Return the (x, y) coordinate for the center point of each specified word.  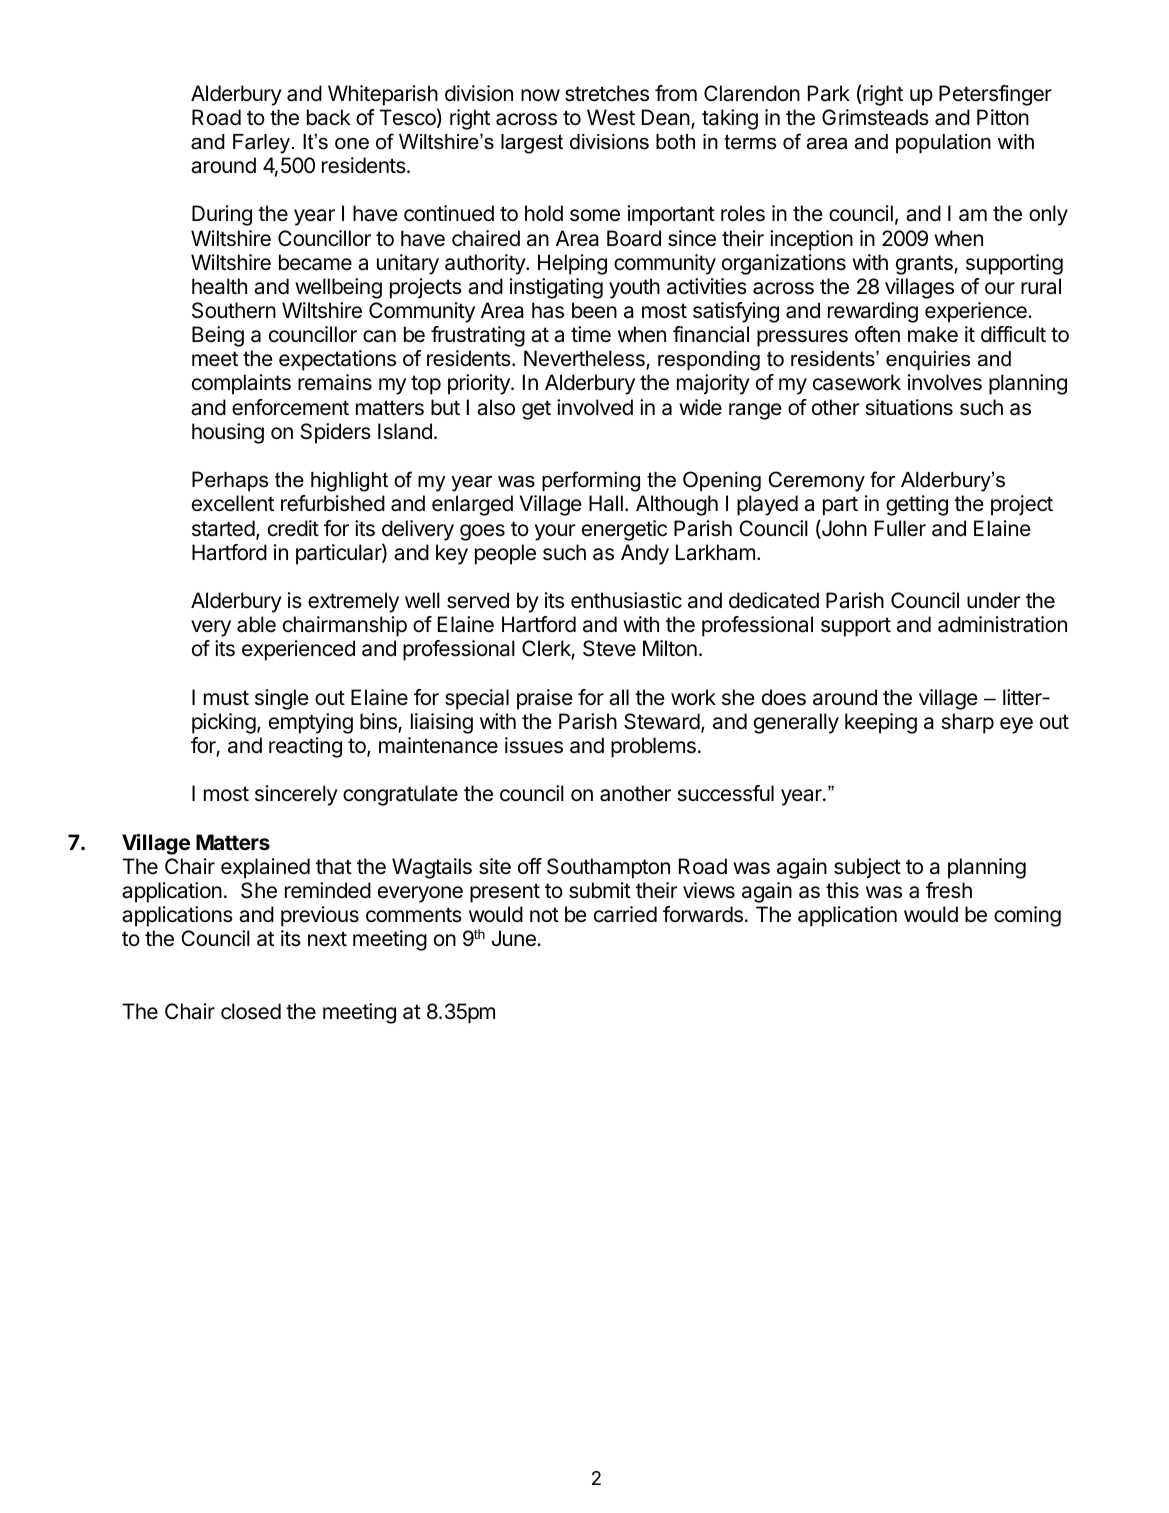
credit (293, 528)
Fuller (900, 528)
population (943, 143)
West (611, 117)
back (328, 117)
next (327, 939)
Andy (645, 554)
